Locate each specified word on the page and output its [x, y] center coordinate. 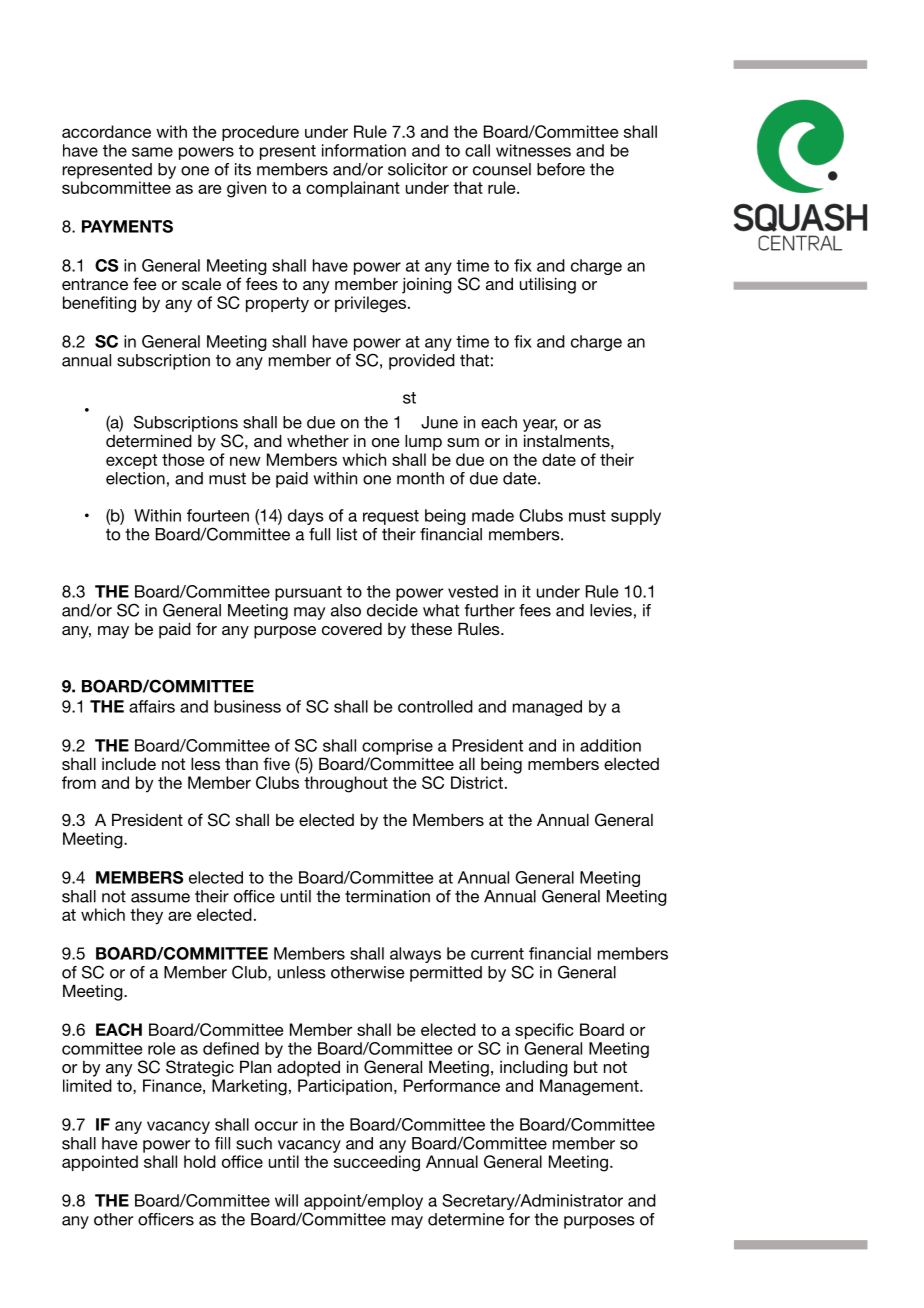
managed [547, 708]
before [561, 169]
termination [387, 896]
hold [200, 1161]
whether [318, 441]
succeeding [377, 1163]
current [497, 954]
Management [590, 1087]
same [152, 152]
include [129, 763]
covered [352, 628]
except [131, 461]
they [146, 916]
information [364, 150]
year [540, 425]
